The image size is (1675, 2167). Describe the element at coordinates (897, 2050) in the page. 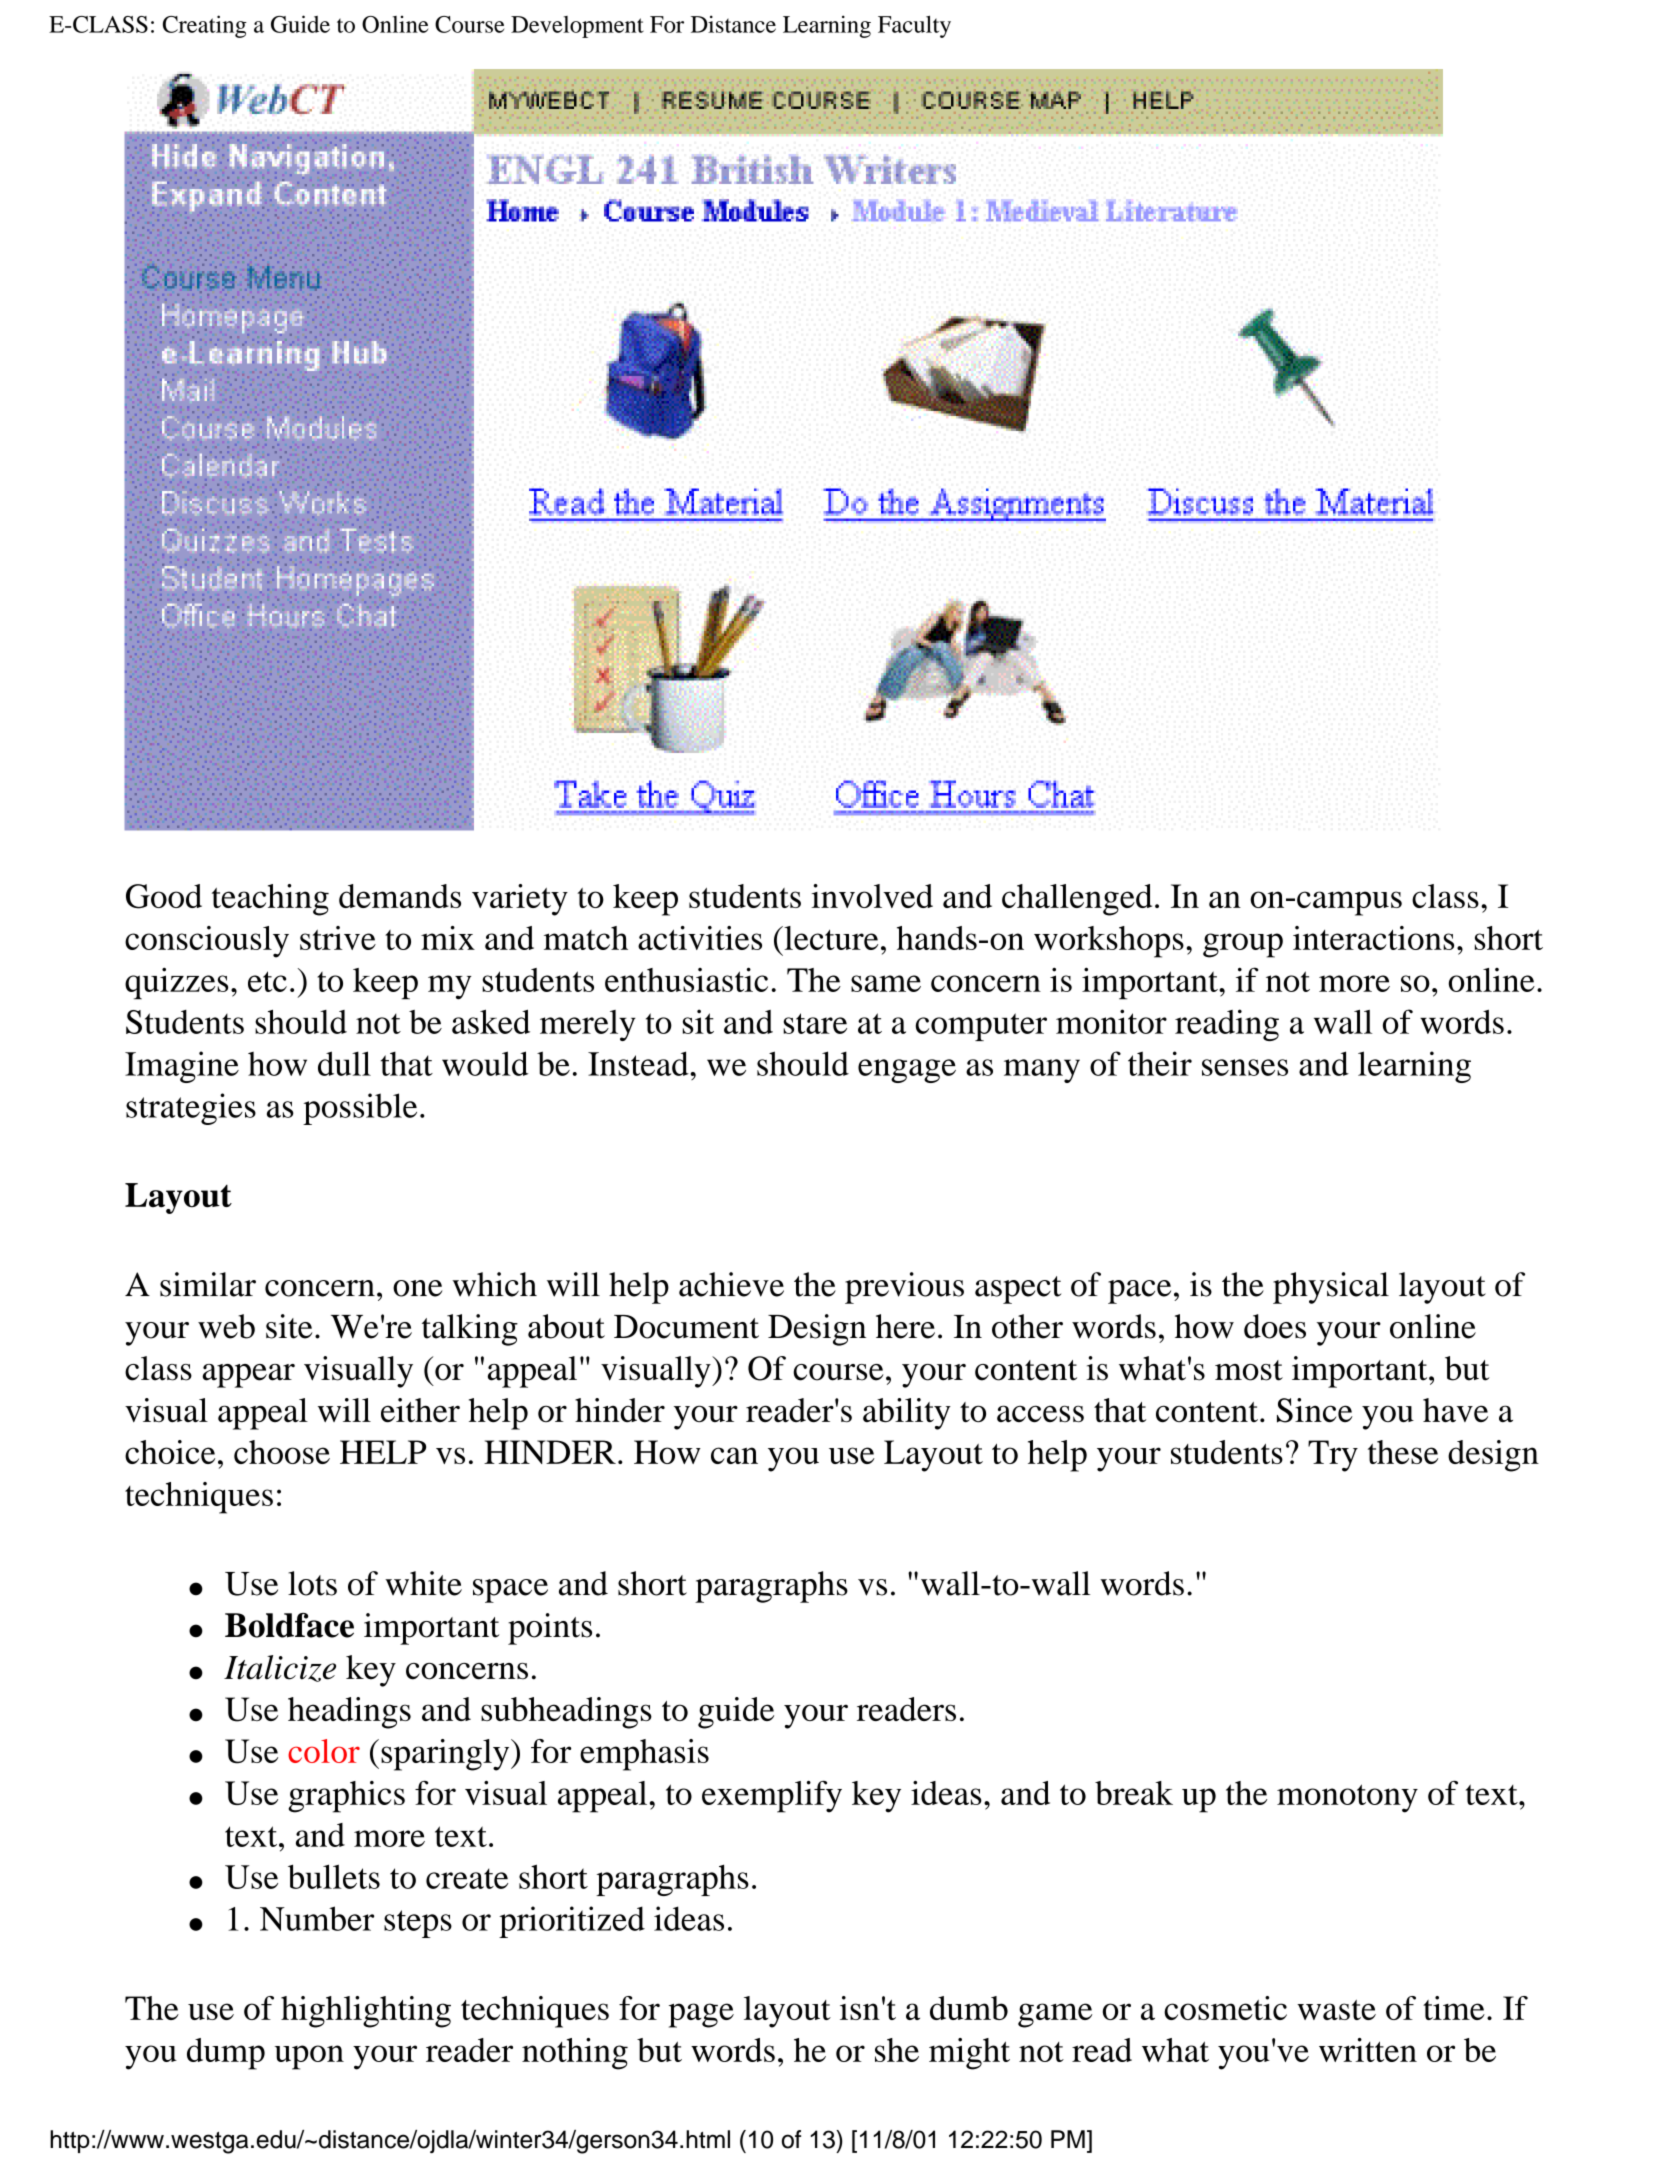

I see `she` at that location.
